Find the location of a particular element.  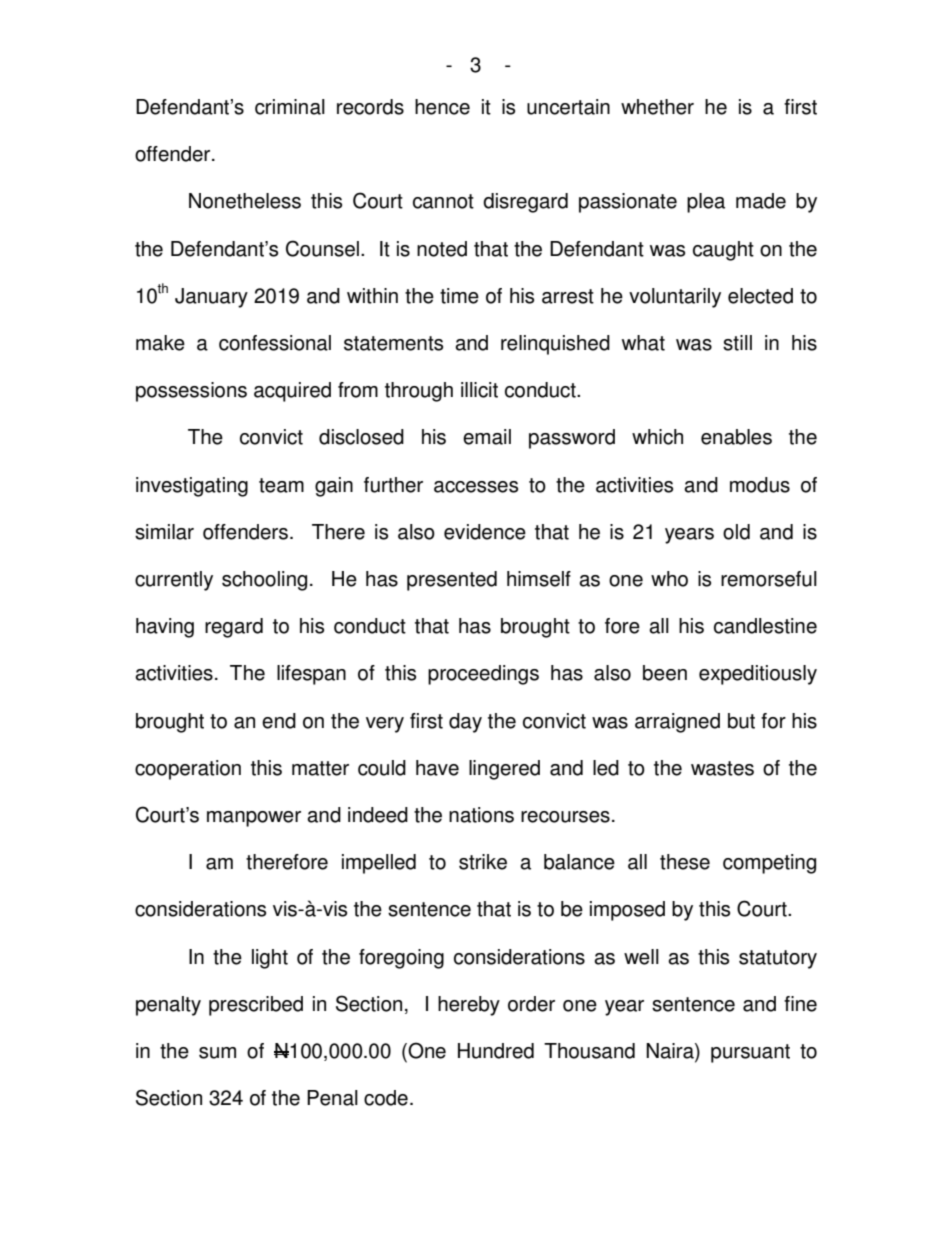

whether is located at coordinates (657, 107).
